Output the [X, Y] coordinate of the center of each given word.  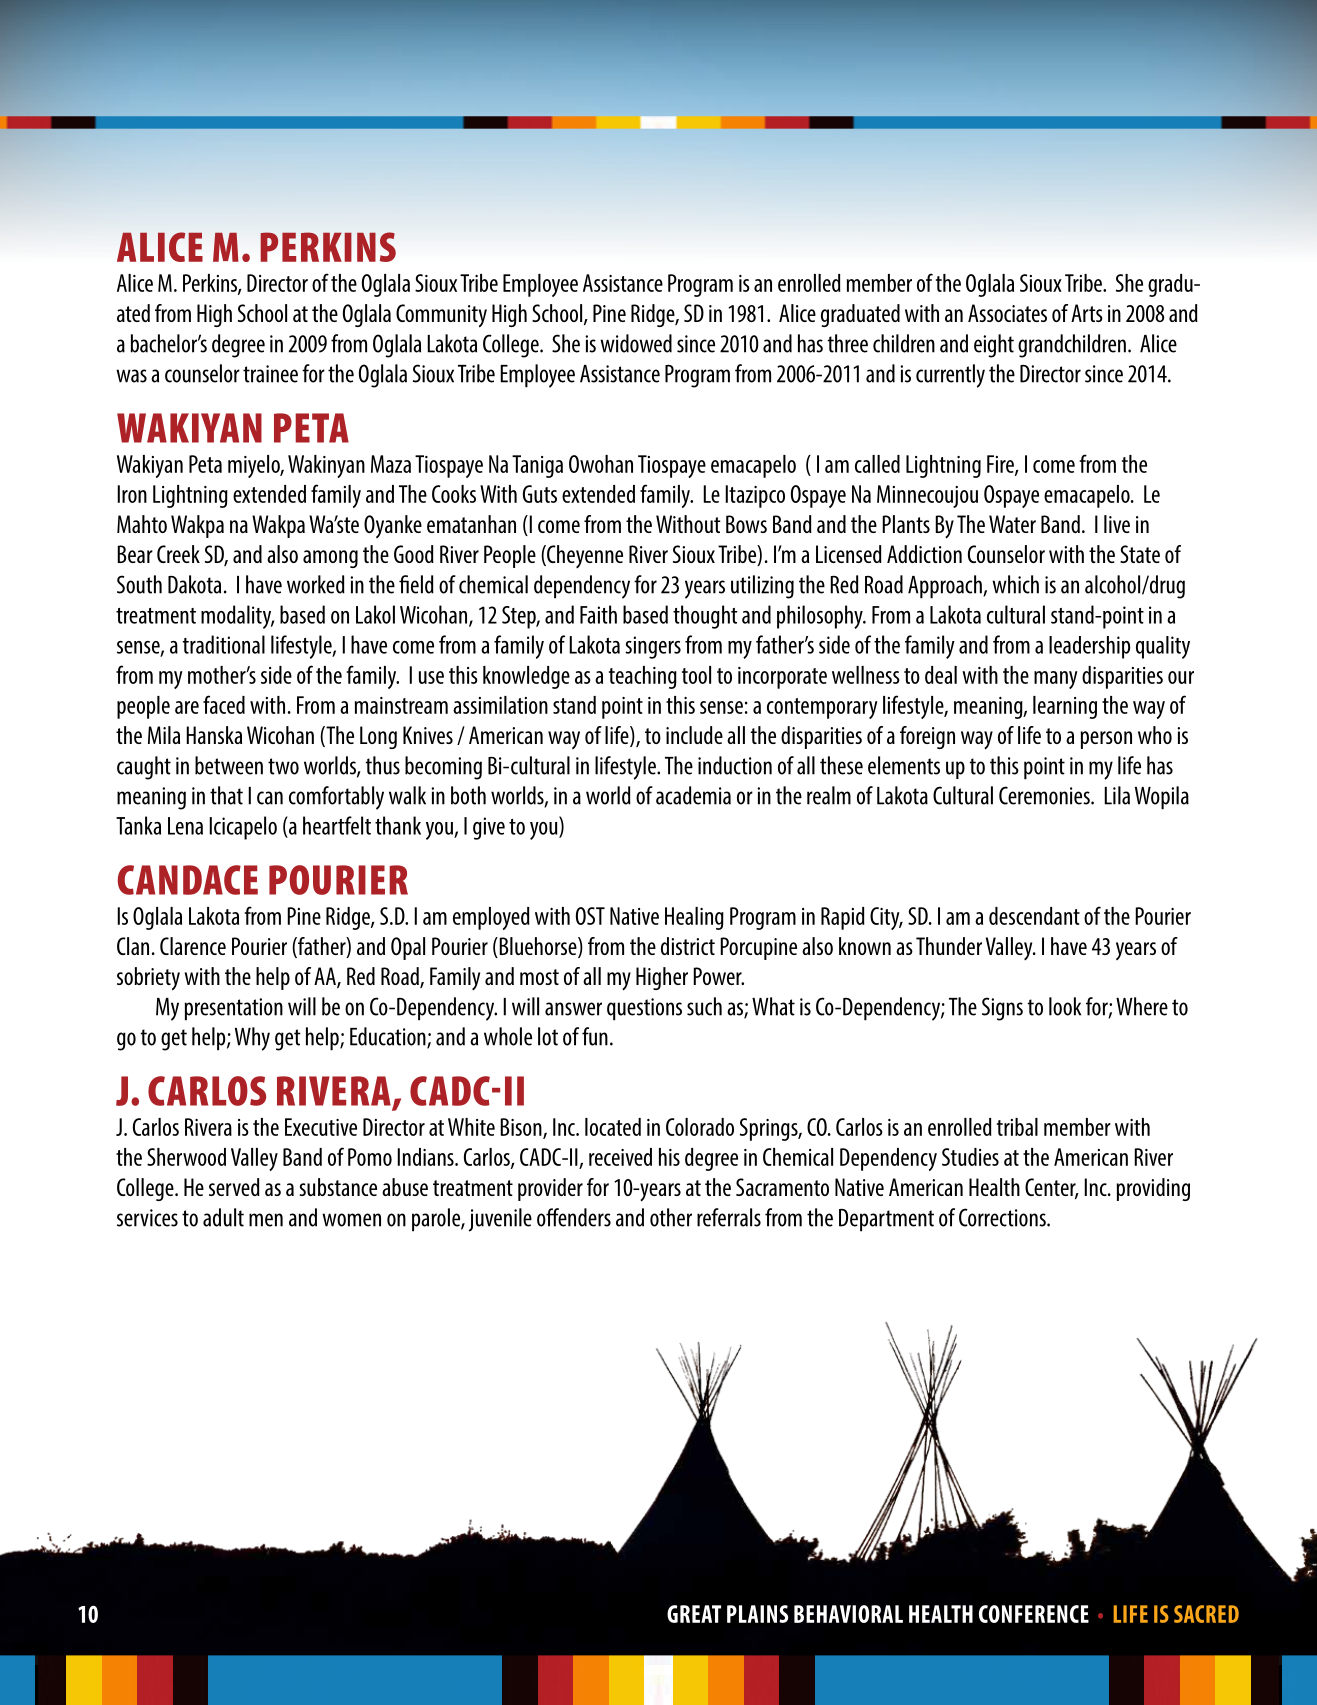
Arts [1087, 313]
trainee [270, 374]
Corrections [1003, 1217]
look [1065, 1006]
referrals [729, 1217]
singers [653, 647]
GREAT [694, 1614]
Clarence [193, 946]
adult [223, 1217]
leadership [1089, 647]
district [688, 946]
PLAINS [757, 1614]
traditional [224, 644]
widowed [636, 343]
